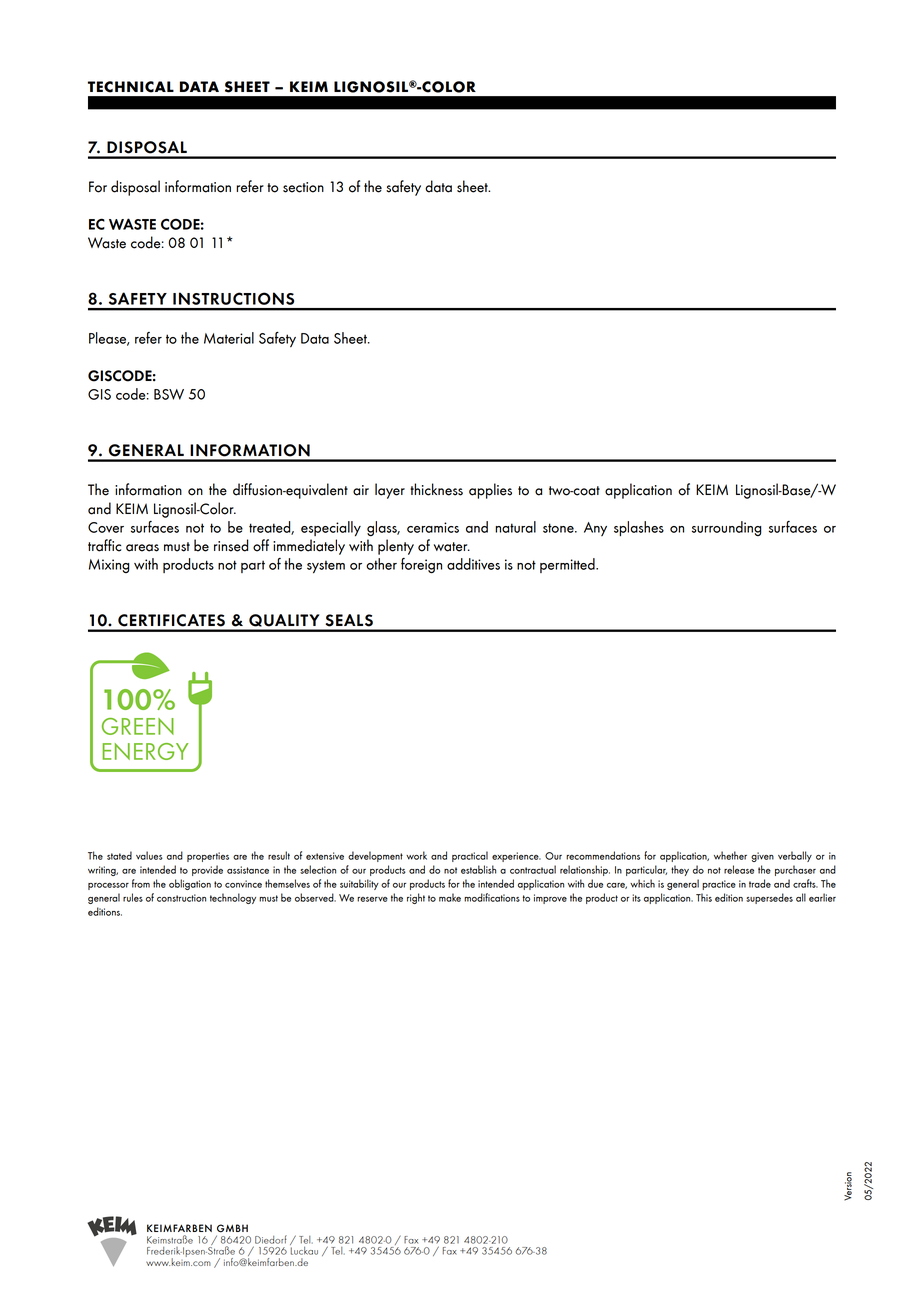  I want to click on properties, so click(208, 857).
